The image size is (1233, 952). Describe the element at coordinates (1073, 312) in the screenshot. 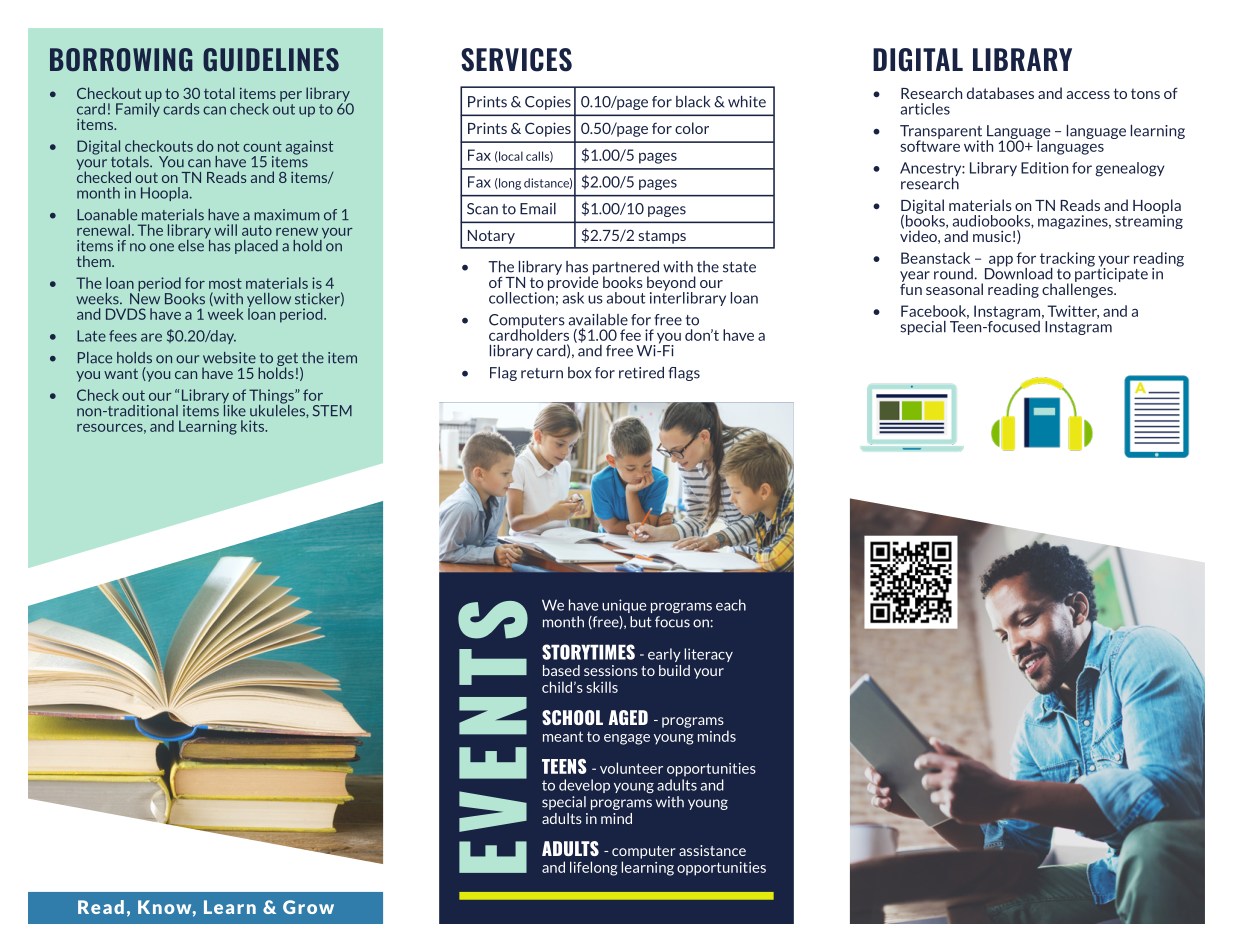

I see `Twitter` at that location.
